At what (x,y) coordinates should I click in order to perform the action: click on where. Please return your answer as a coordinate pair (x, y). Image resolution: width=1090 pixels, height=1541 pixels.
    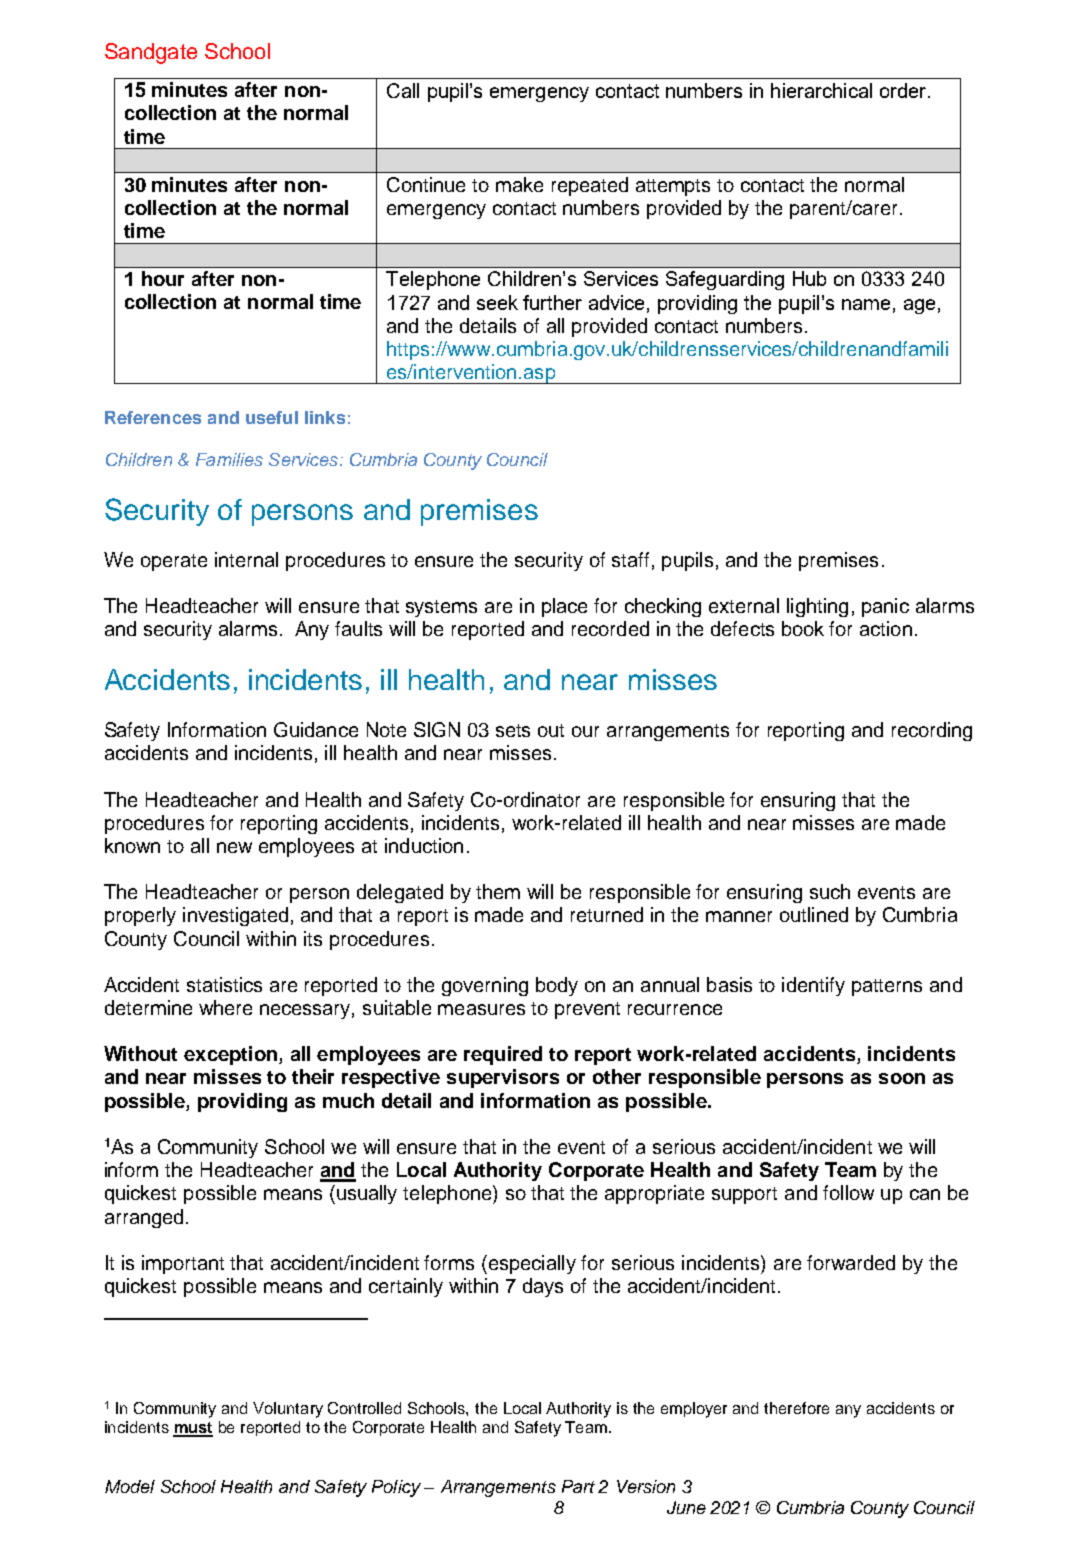
    Looking at the image, I should click on (225, 1007).
